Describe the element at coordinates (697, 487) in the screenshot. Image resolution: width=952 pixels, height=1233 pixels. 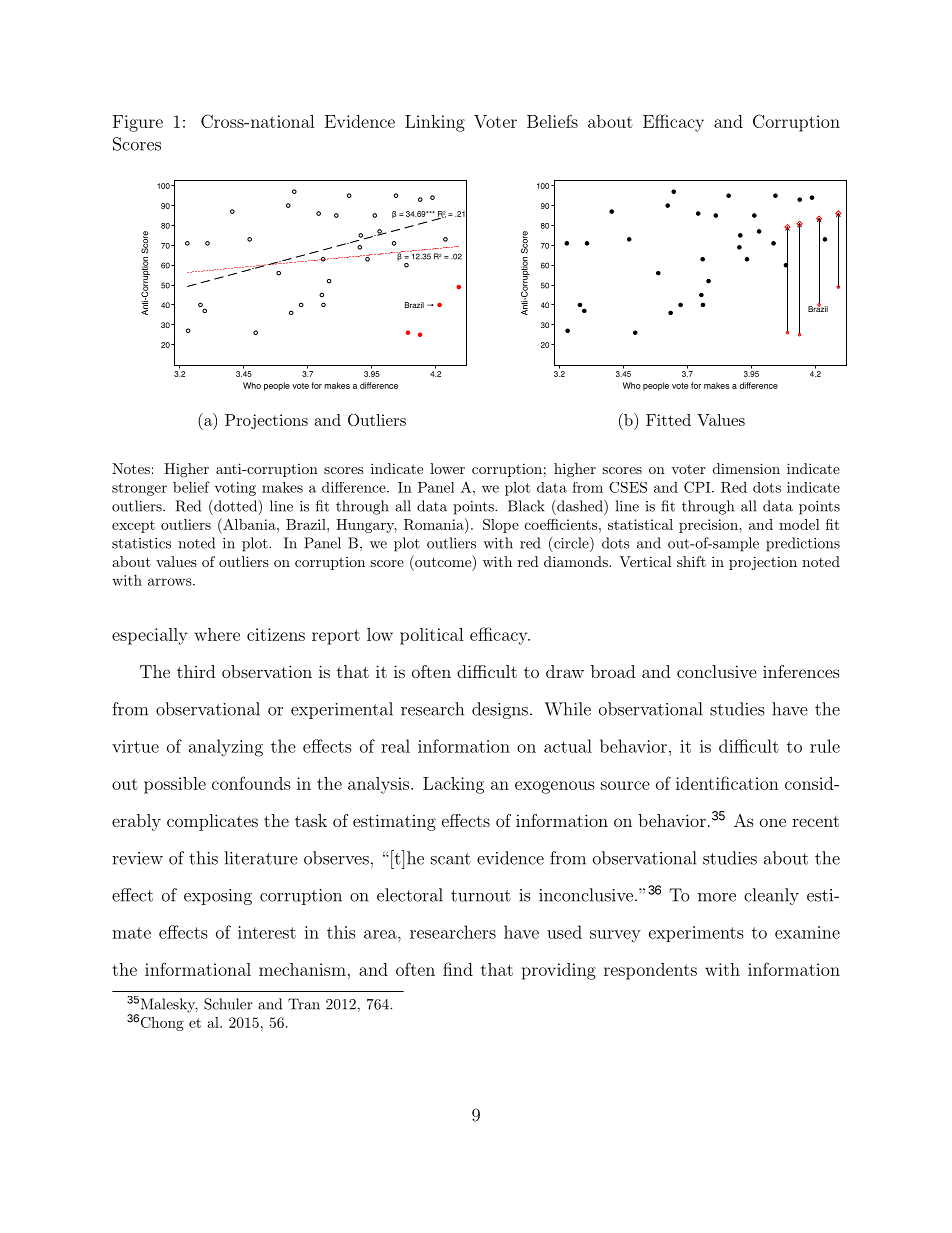
I see `CPI` at that location.
